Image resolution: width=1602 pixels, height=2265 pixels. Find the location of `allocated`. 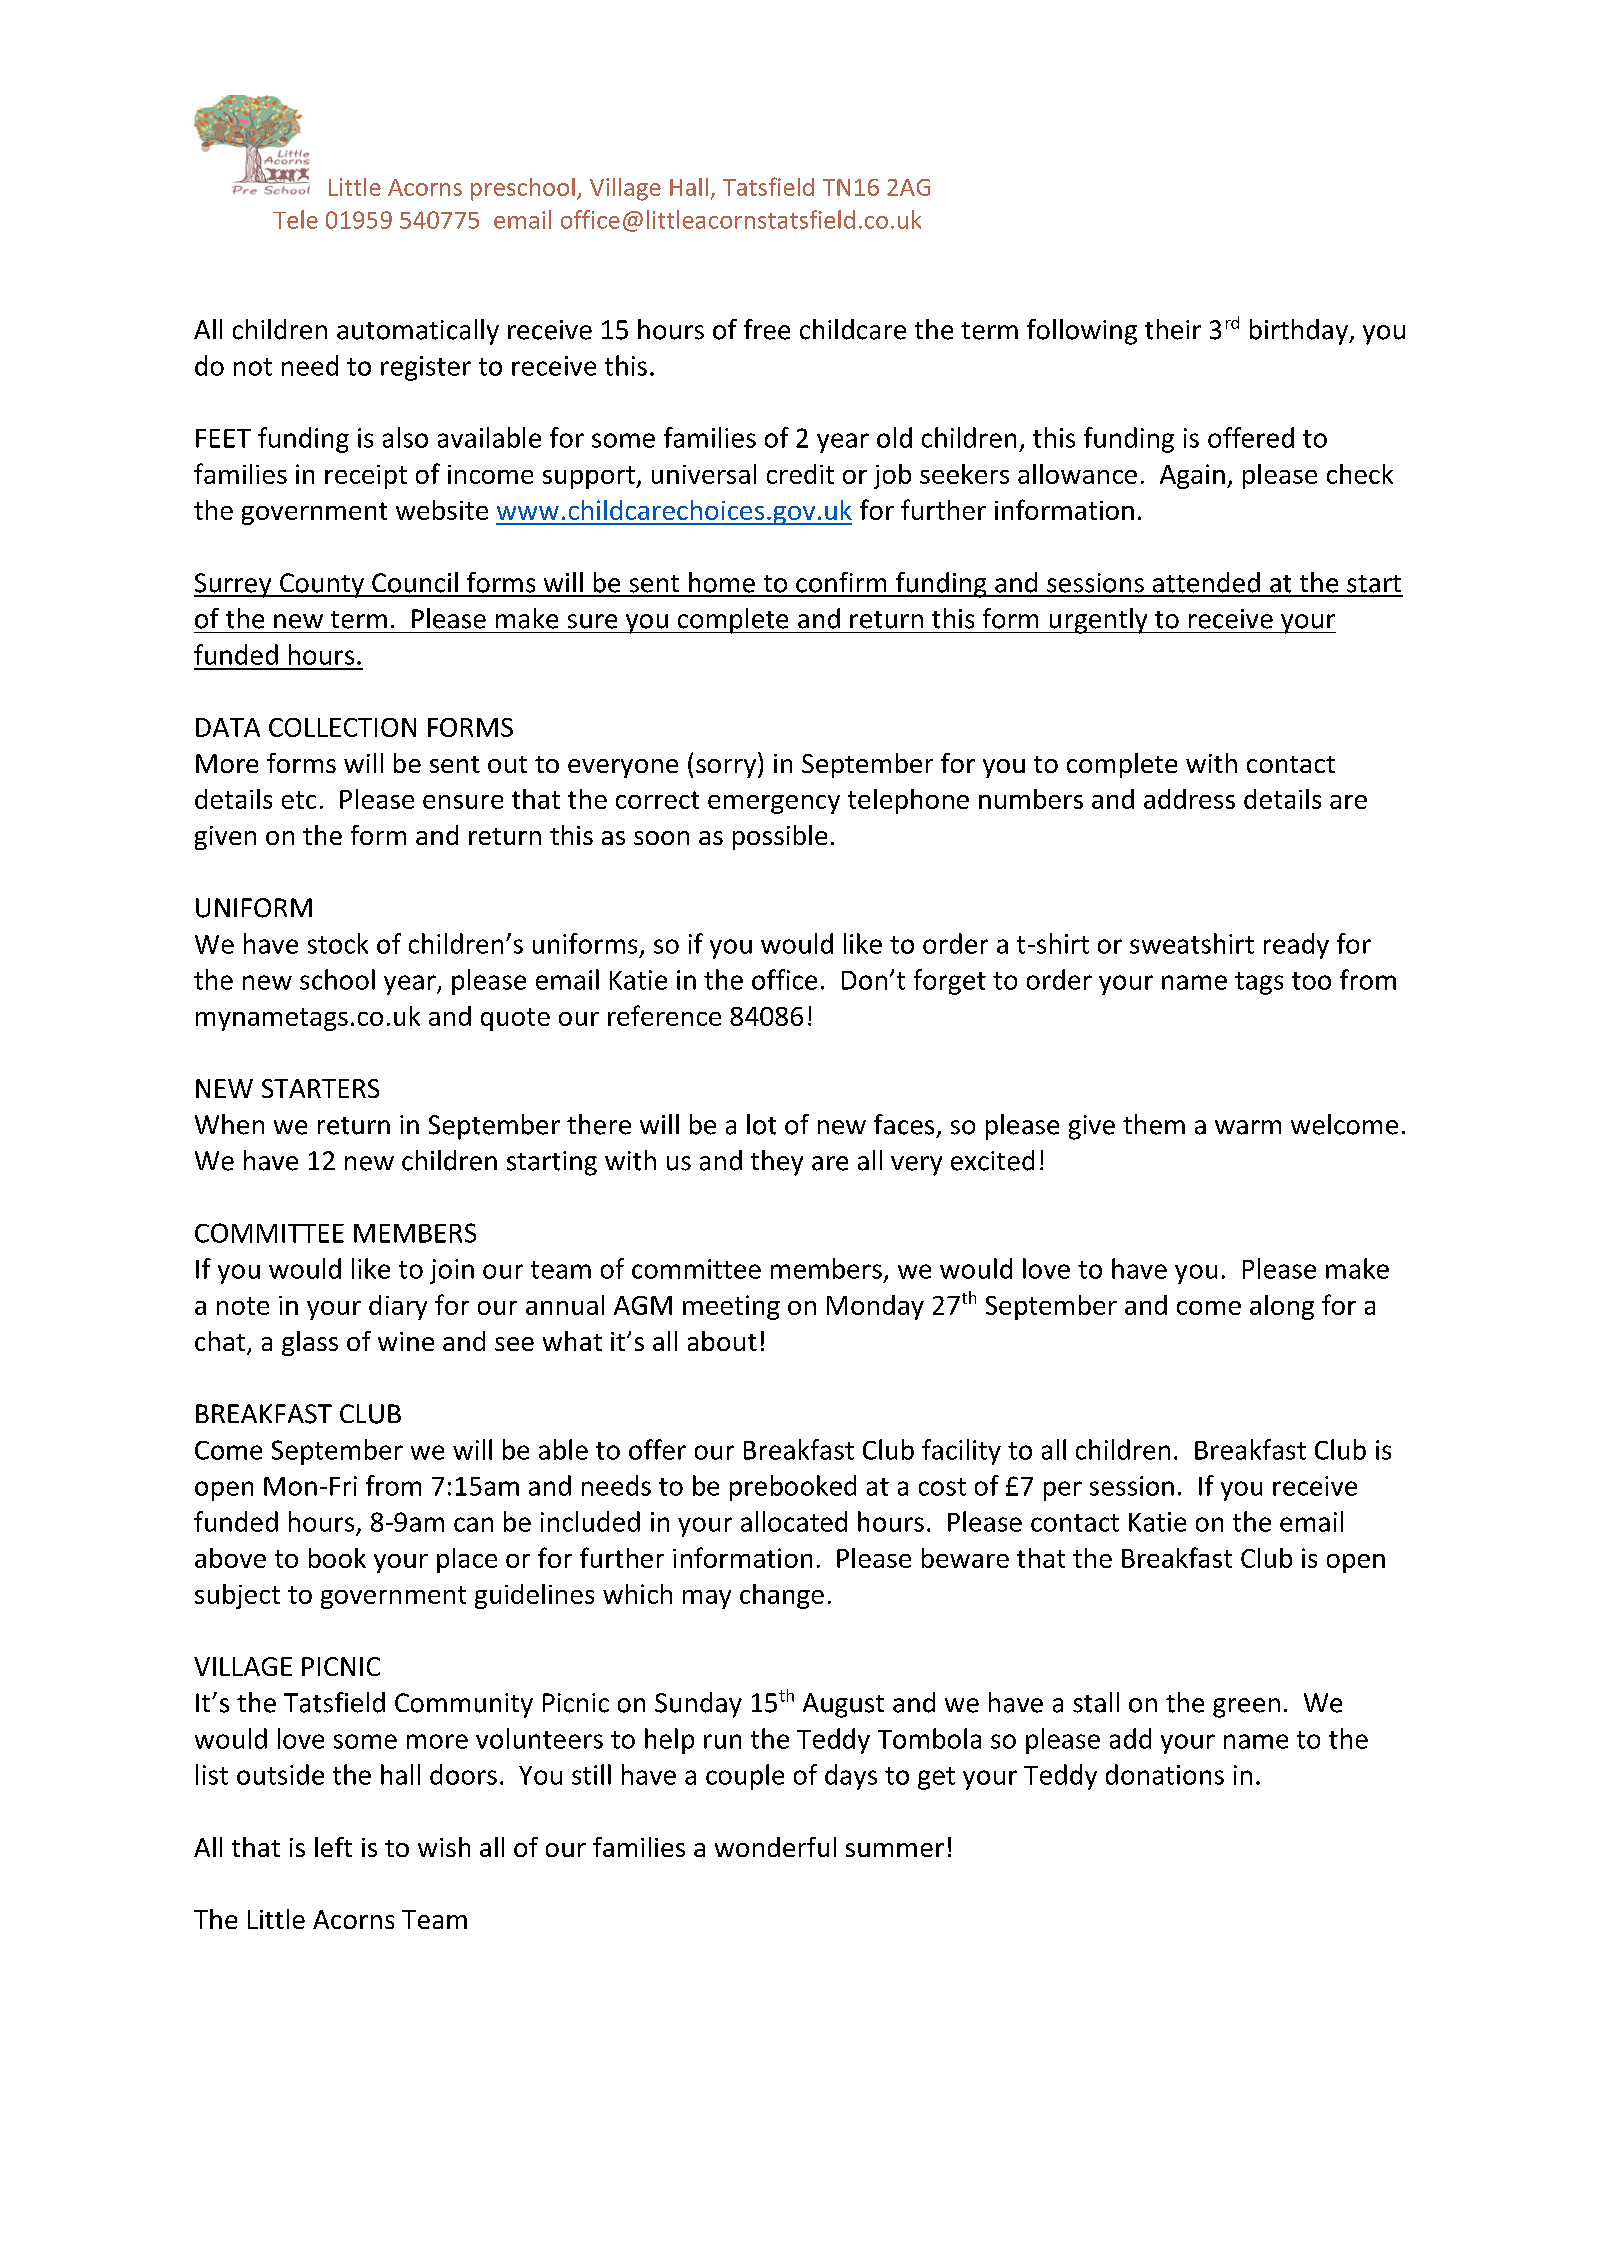

allocated is located at coordinates (794, 1521).
